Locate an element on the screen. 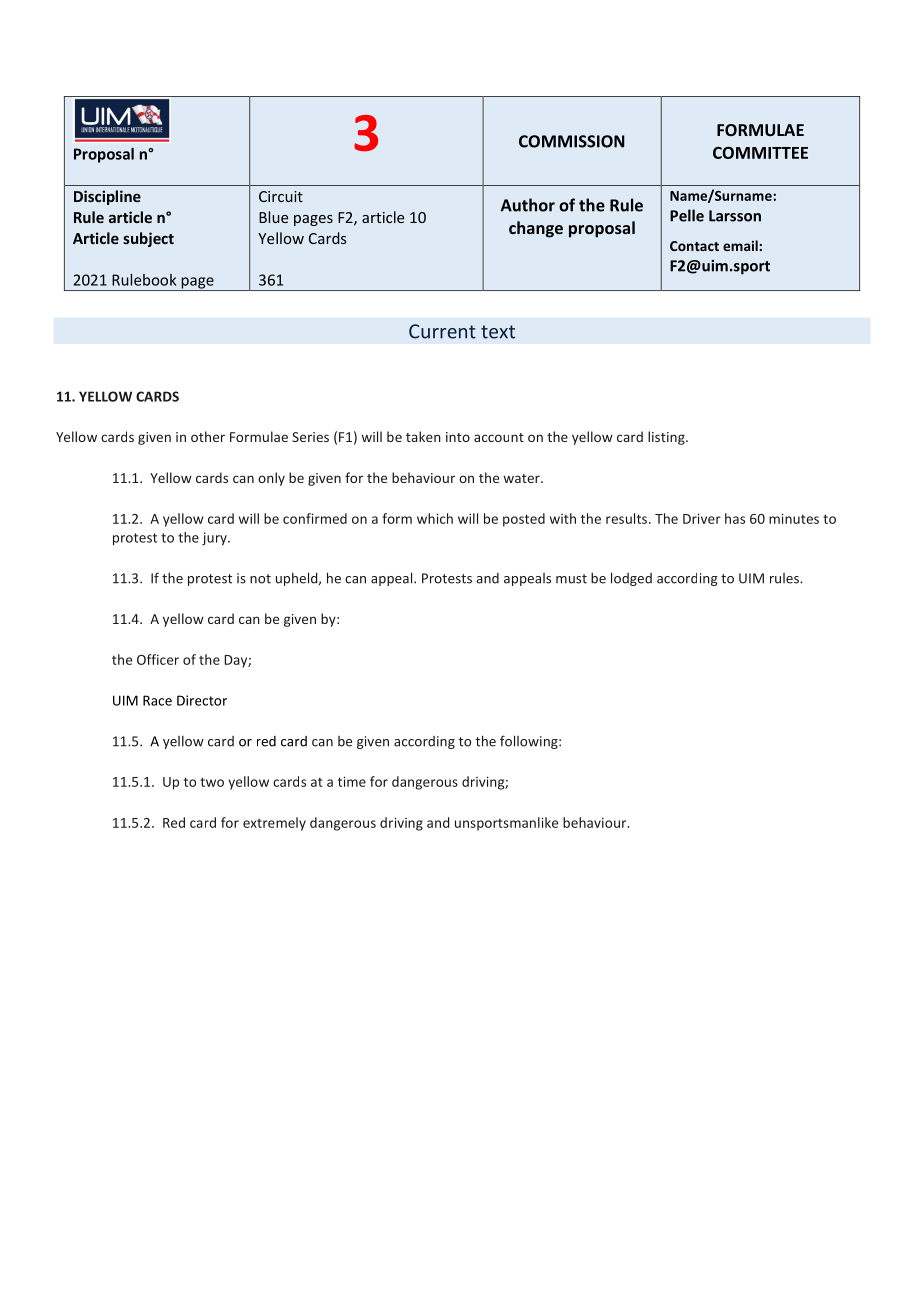 This screenshot has width=924, height=1308. extremely is located at coordinates (274, 824).
